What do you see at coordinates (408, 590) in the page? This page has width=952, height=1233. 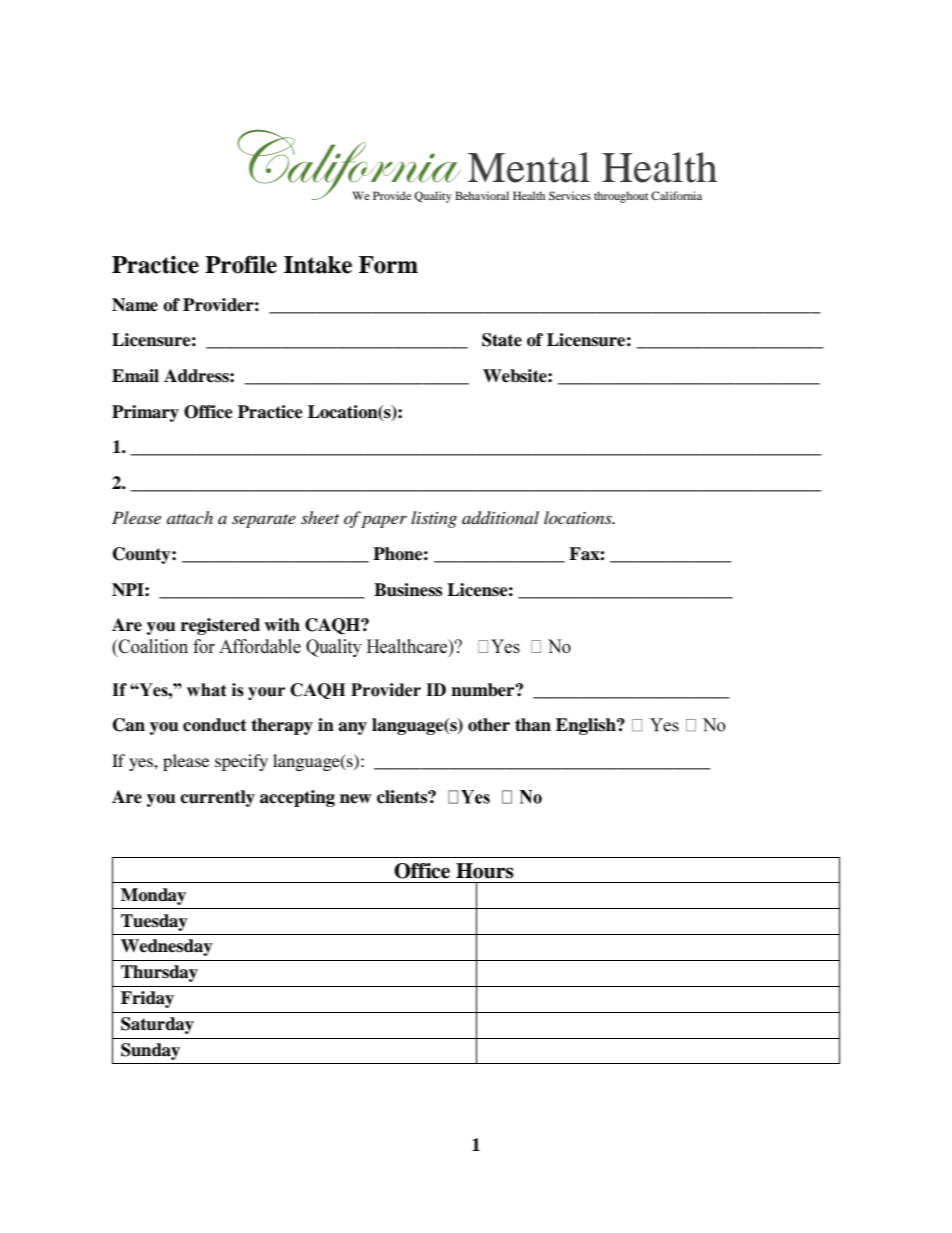 I see `Business` at bounding box center [408, 590].
